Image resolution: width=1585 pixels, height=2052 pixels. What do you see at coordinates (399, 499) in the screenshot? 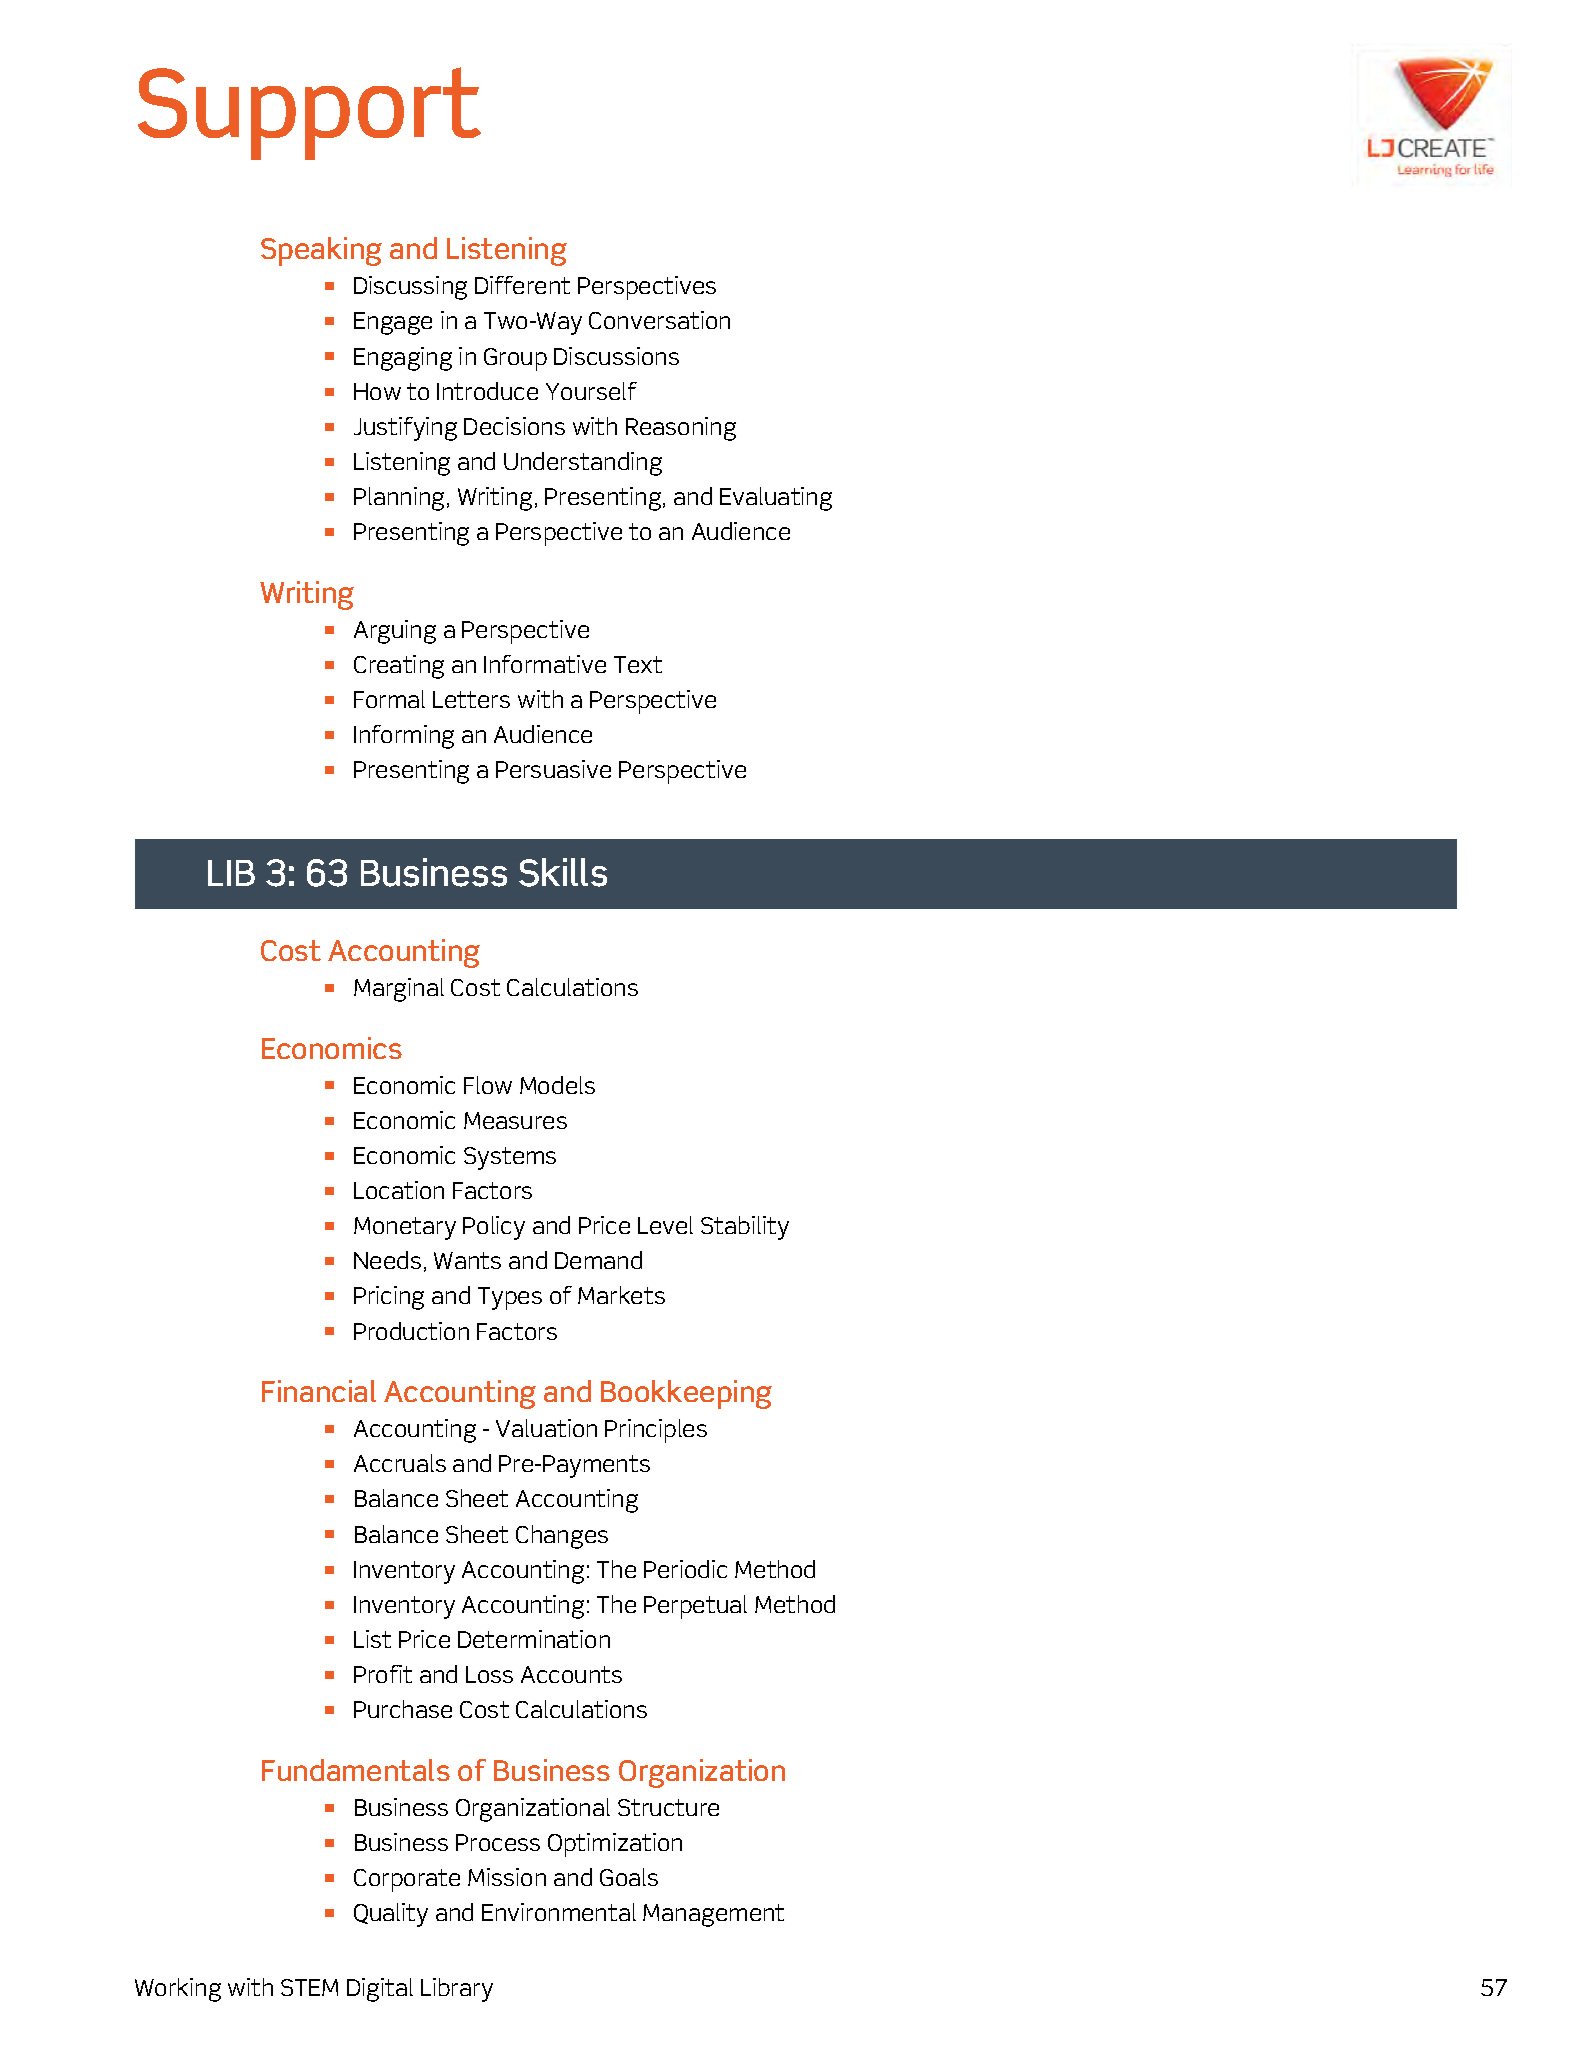
I see `Planning` at bounding box center [399, 499].
